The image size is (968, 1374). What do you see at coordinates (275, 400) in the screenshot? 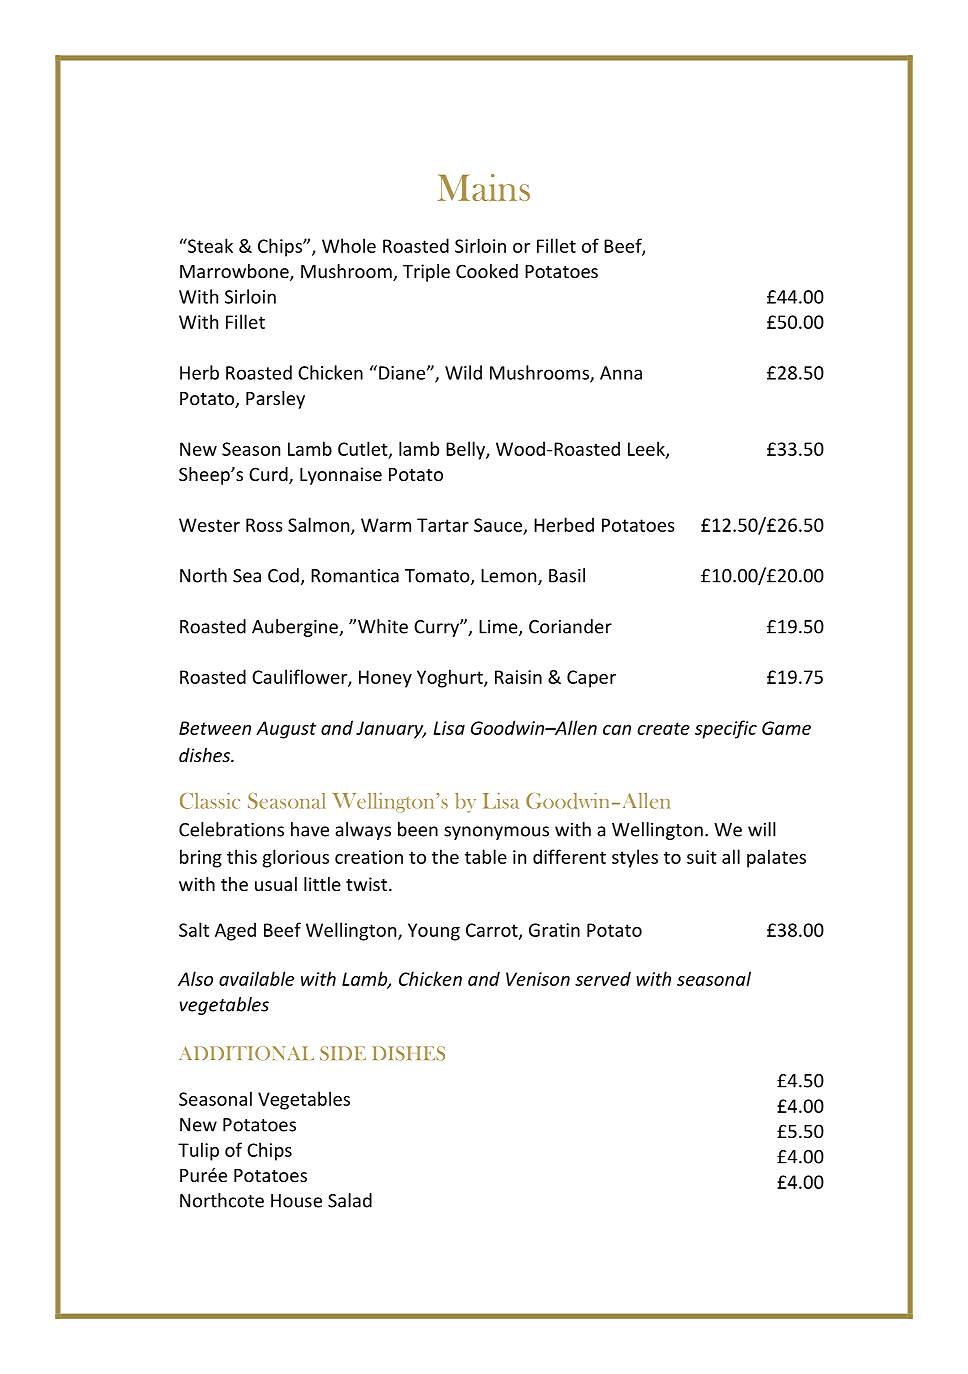
I see `Parsley` at bounding box center [275, 400].
